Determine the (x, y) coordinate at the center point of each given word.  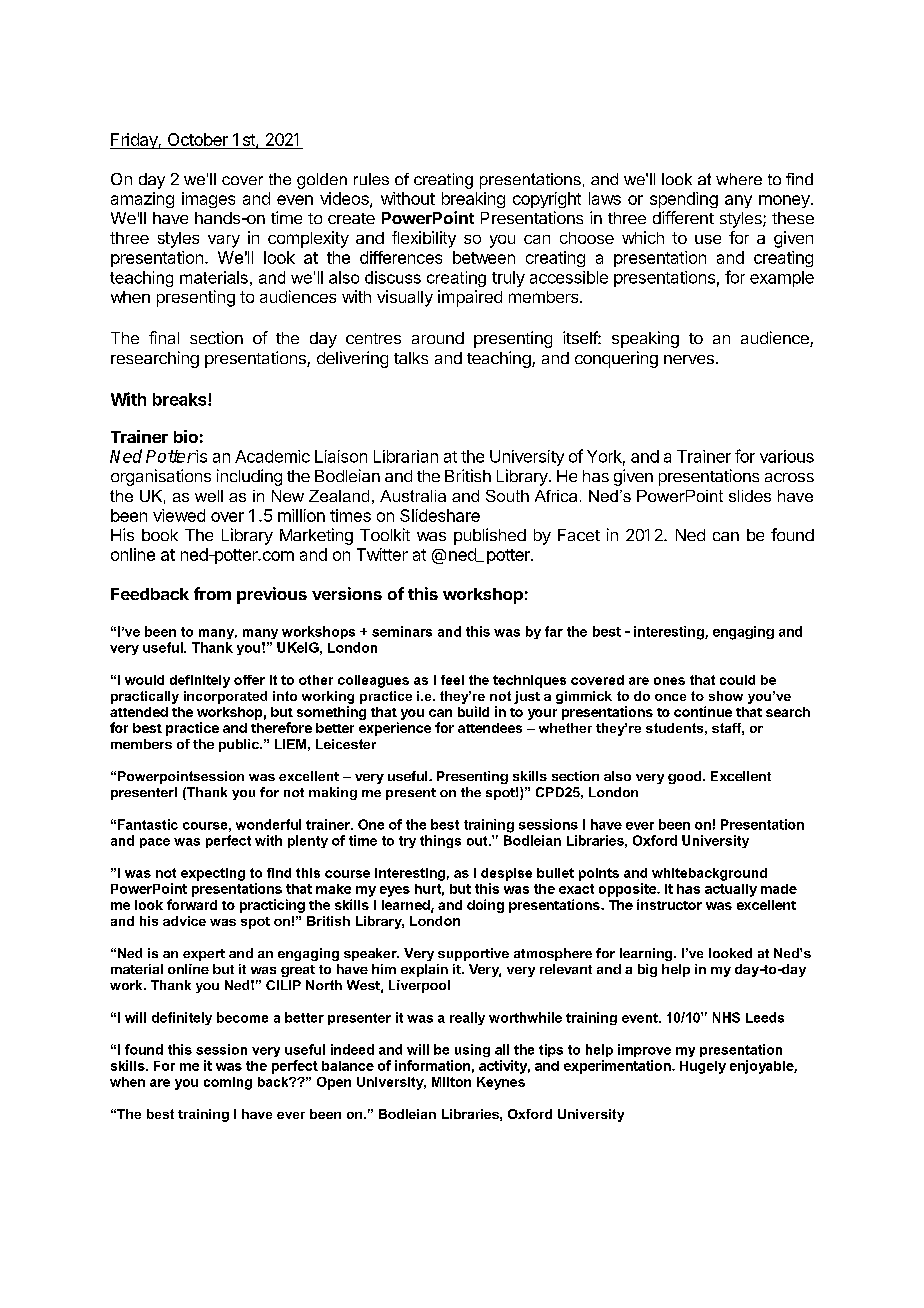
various (787, 456)
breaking (473, 200)
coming (228, 1083)
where (739, 179)
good (686, 777)
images (208, 200)
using (472, 1050)
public (240, 745)
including (249, 477)
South (507, 496)
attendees (490, 728)
